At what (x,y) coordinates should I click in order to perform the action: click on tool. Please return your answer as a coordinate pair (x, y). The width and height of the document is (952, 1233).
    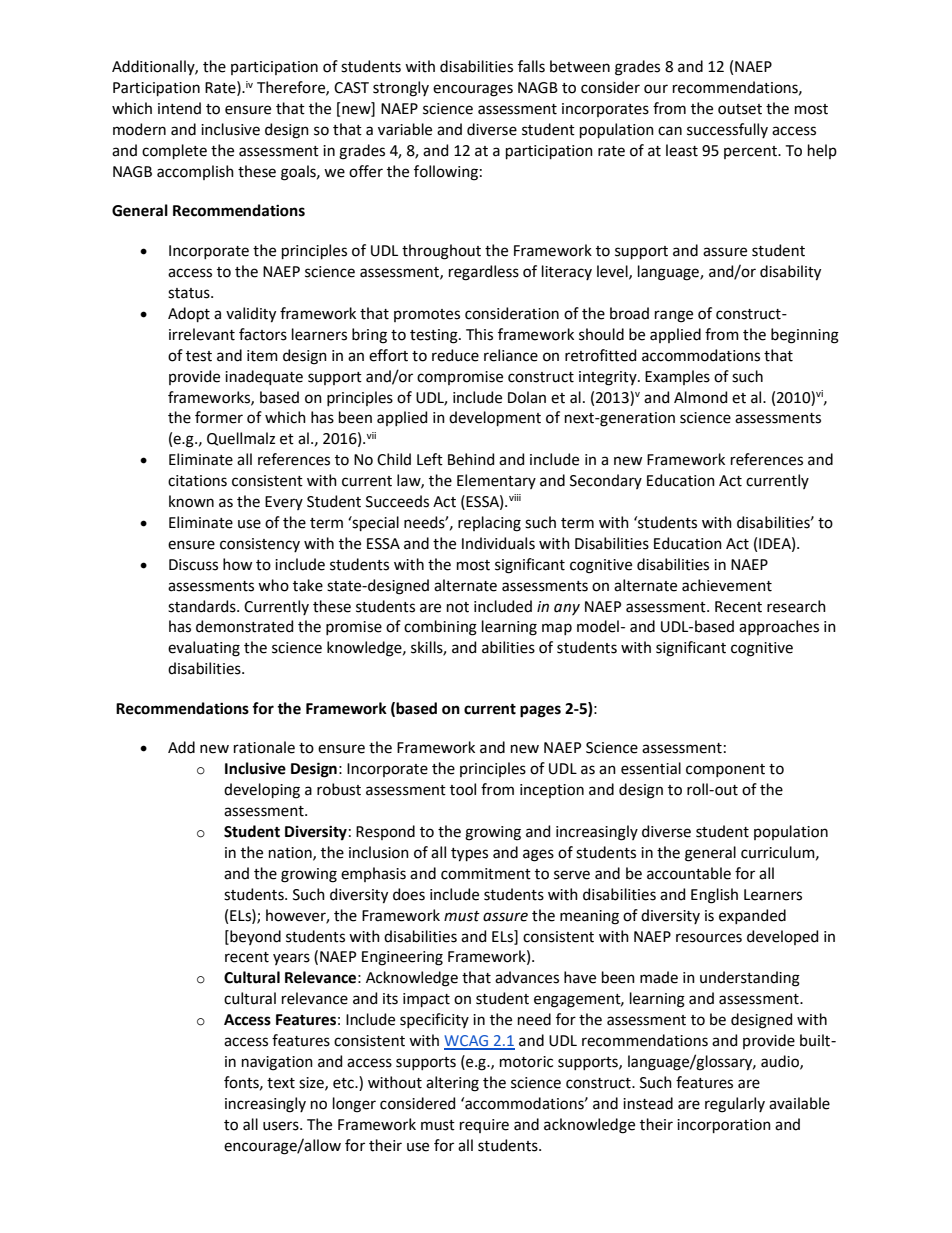
    Looking at the image, I should click on (463, 789).
